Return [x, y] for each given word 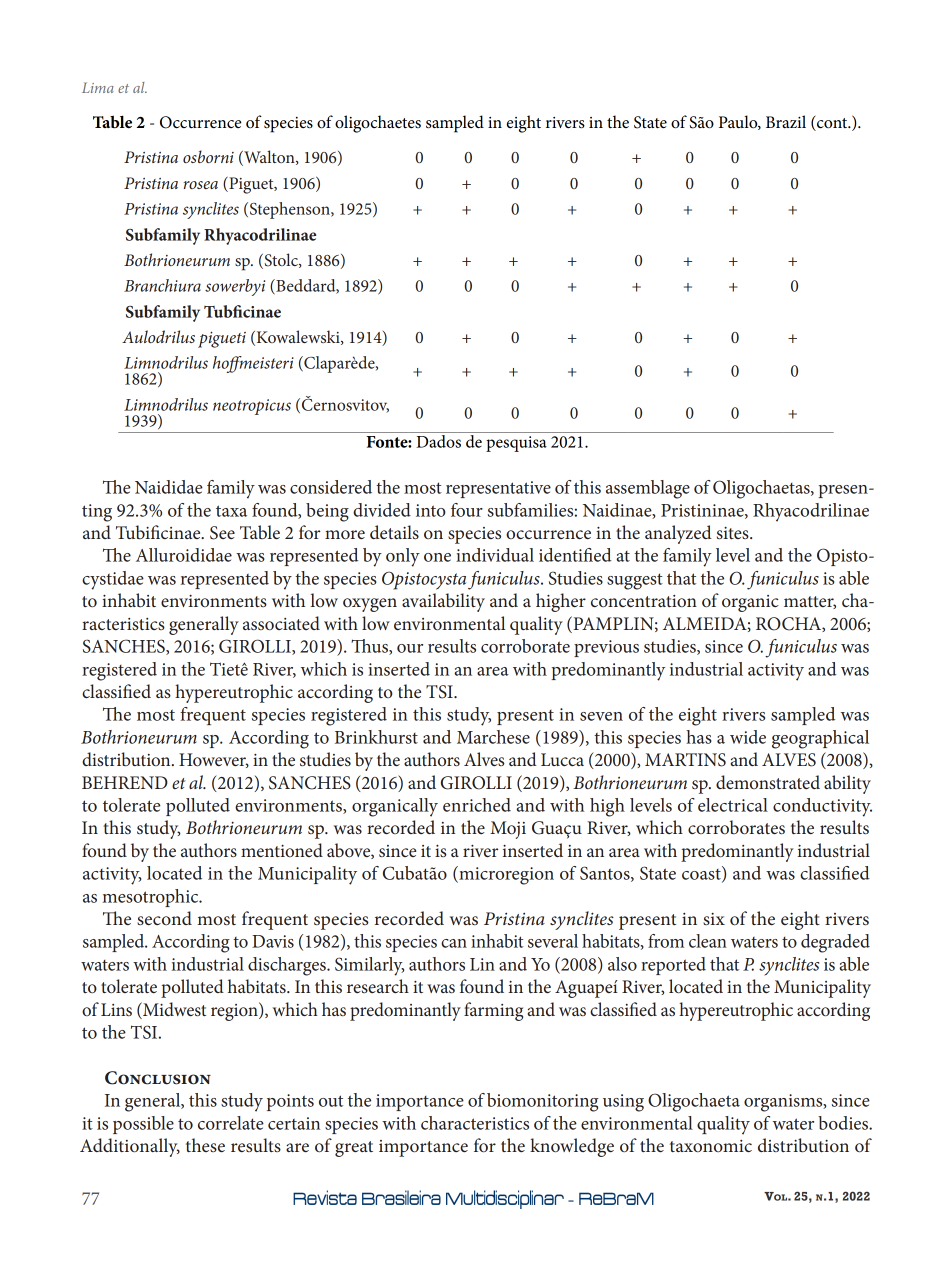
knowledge [572, 1147]
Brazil [786, 121]
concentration [644, 601]
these [205, 1145]
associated [281, 623]
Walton [269, 158]
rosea [201, 185]
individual [495, 555]
